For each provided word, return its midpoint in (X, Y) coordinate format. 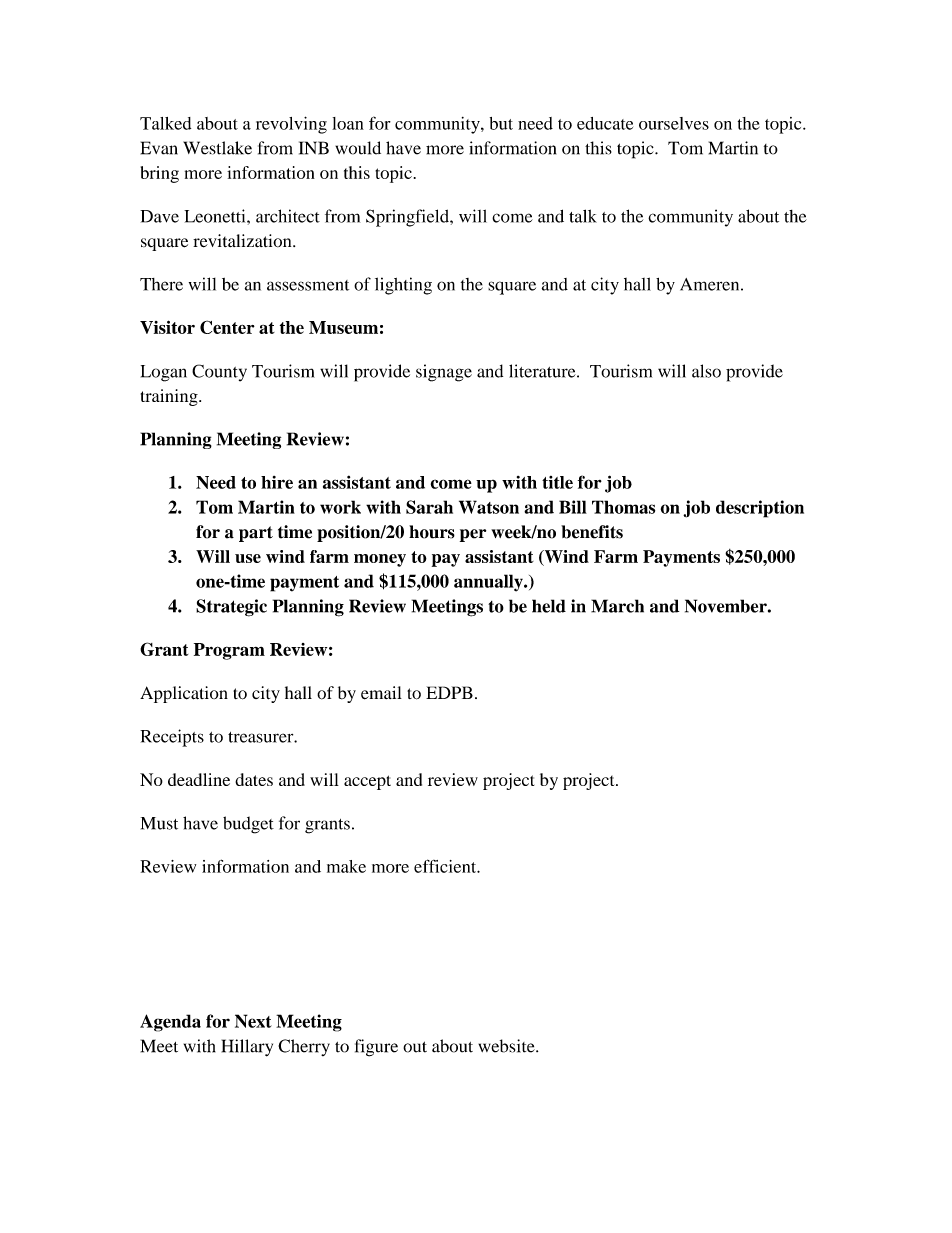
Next (253, 1021)
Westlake (217, 148)
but (501, 123)
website (507, 1046)
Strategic (231, 608)
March (617, 606)
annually (489, 583)
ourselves (674, 123)
